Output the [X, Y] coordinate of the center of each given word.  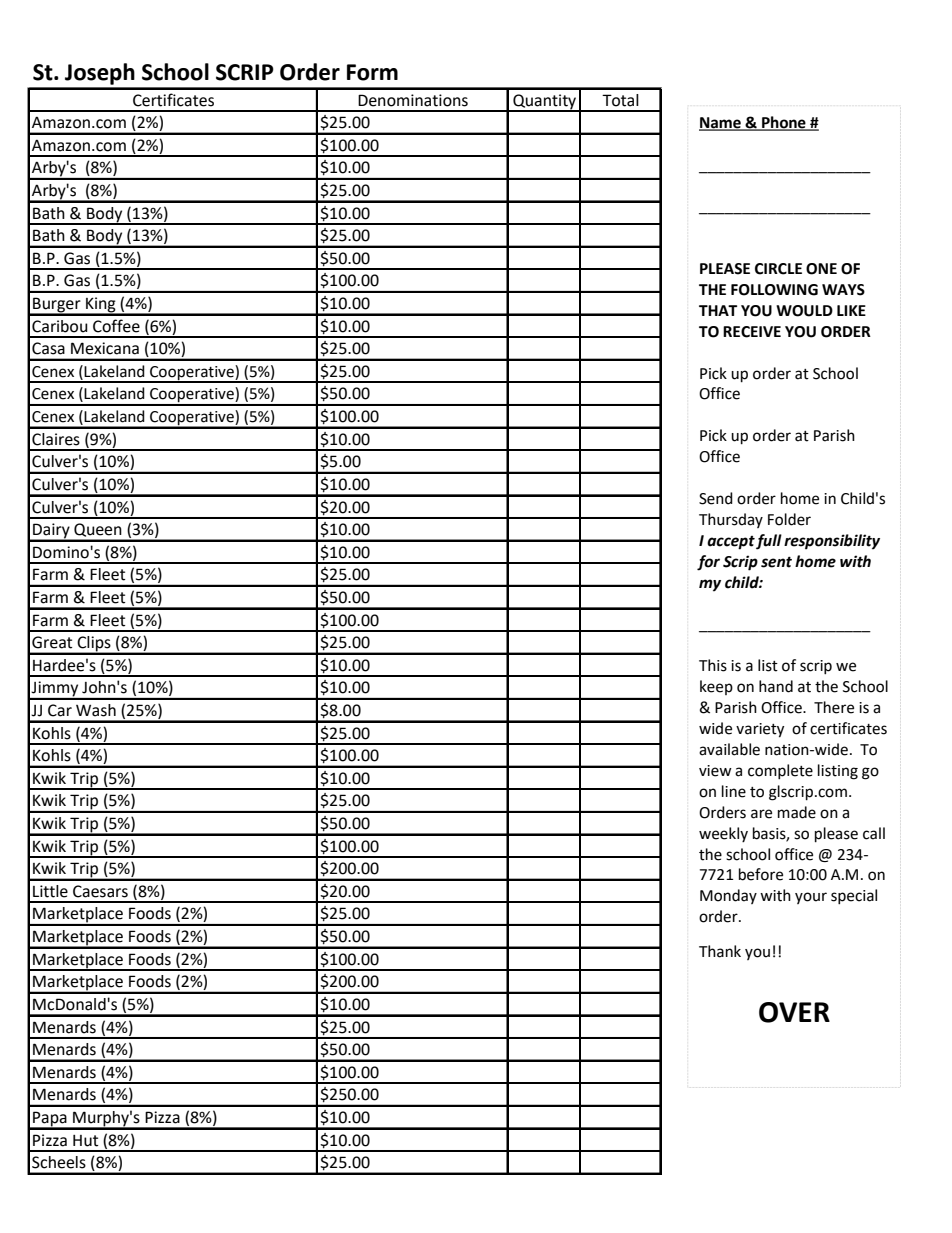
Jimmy [55, 690]
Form [372, 72]
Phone [784, 123]
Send [716, 498]
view [715, 771]
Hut [85, 1141]
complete [780, 771]
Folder [789, 519]
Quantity [545, 103]
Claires [56, 439]
